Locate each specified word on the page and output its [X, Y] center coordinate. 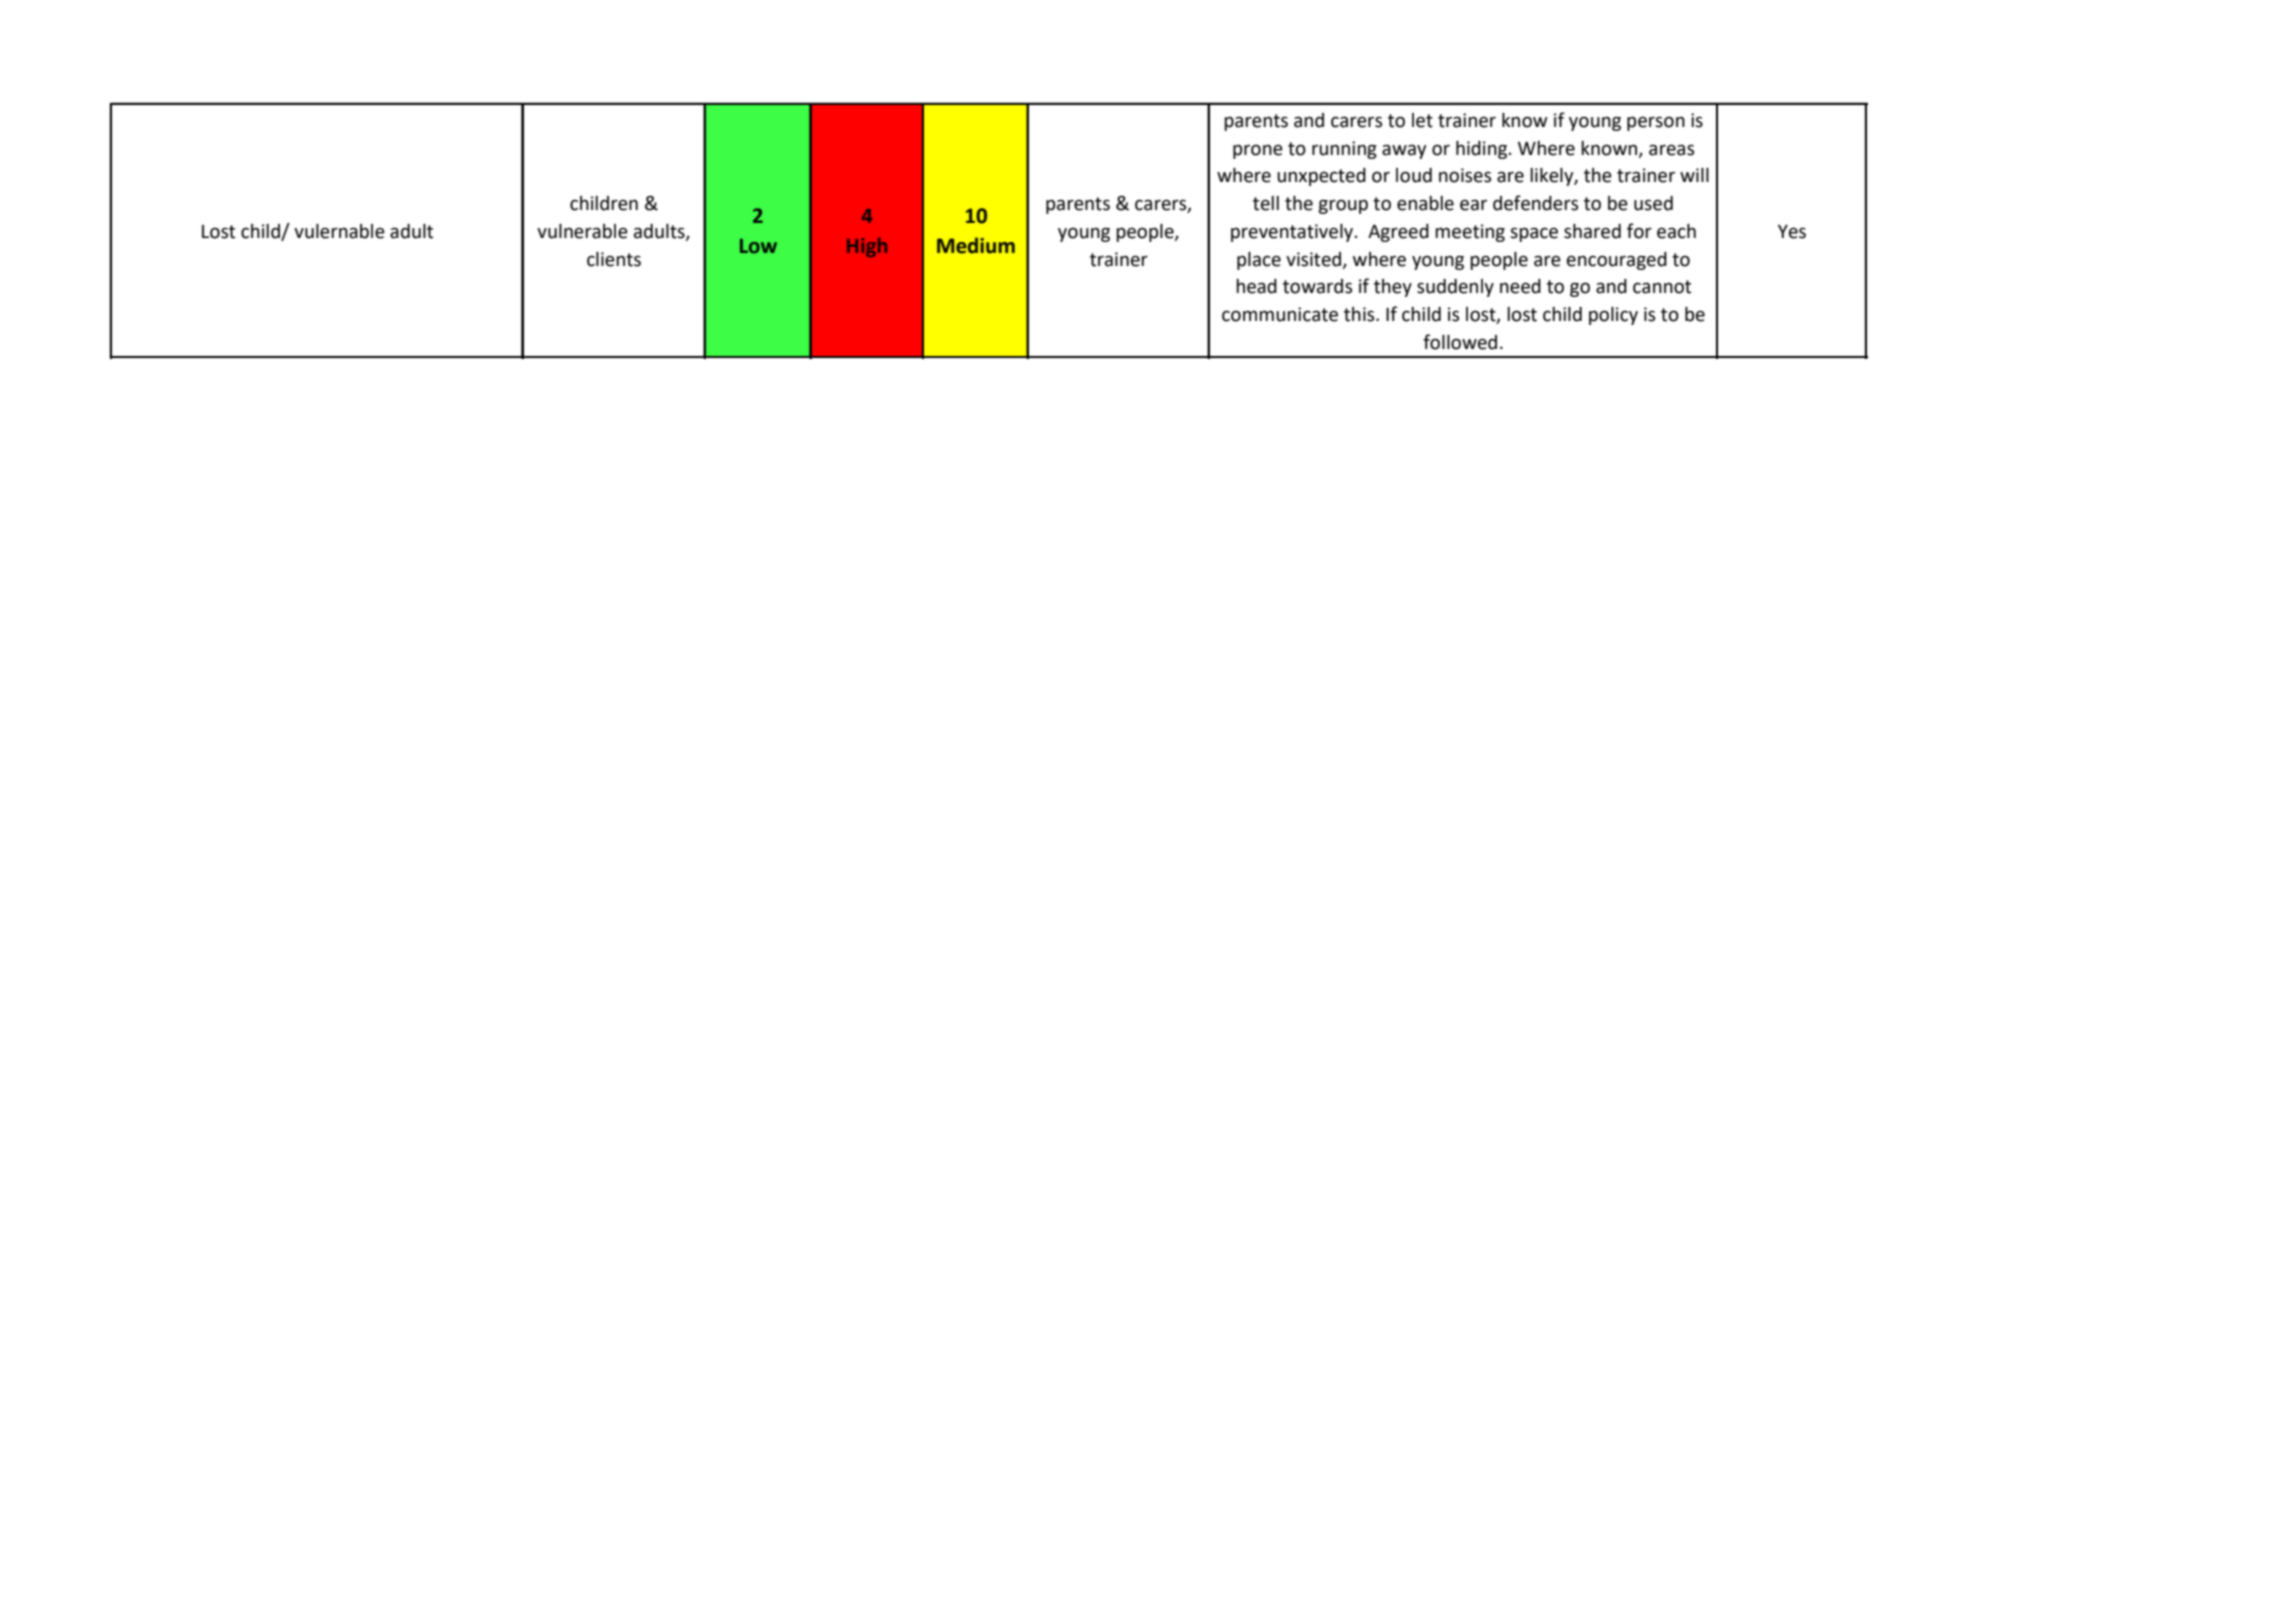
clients [614, 259]
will [1694, 175]
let [1422, 120]
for [1639, 231]
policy [1613, 316]
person [1656, 123]
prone [1258, 151]
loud [1414, 175]
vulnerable [582, 231]
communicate [1280, 314]
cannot [1662, 287]
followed [1460, 342]
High [867, 247]
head [1256, 286]
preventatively [1293, 233]
